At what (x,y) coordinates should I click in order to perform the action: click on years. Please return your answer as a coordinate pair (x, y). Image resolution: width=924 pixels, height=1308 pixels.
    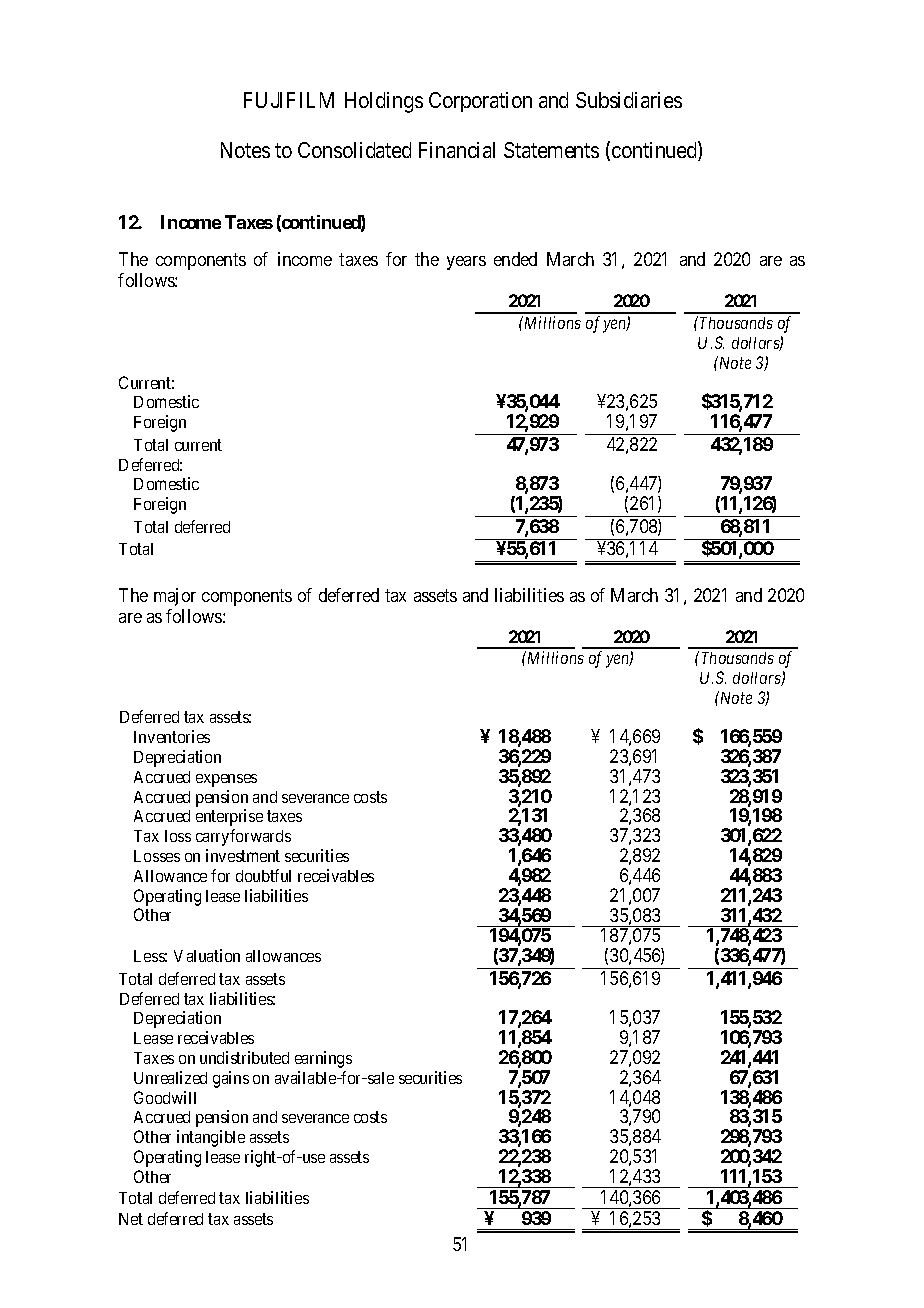
    Looking at the image, I should click on (466, 263).
